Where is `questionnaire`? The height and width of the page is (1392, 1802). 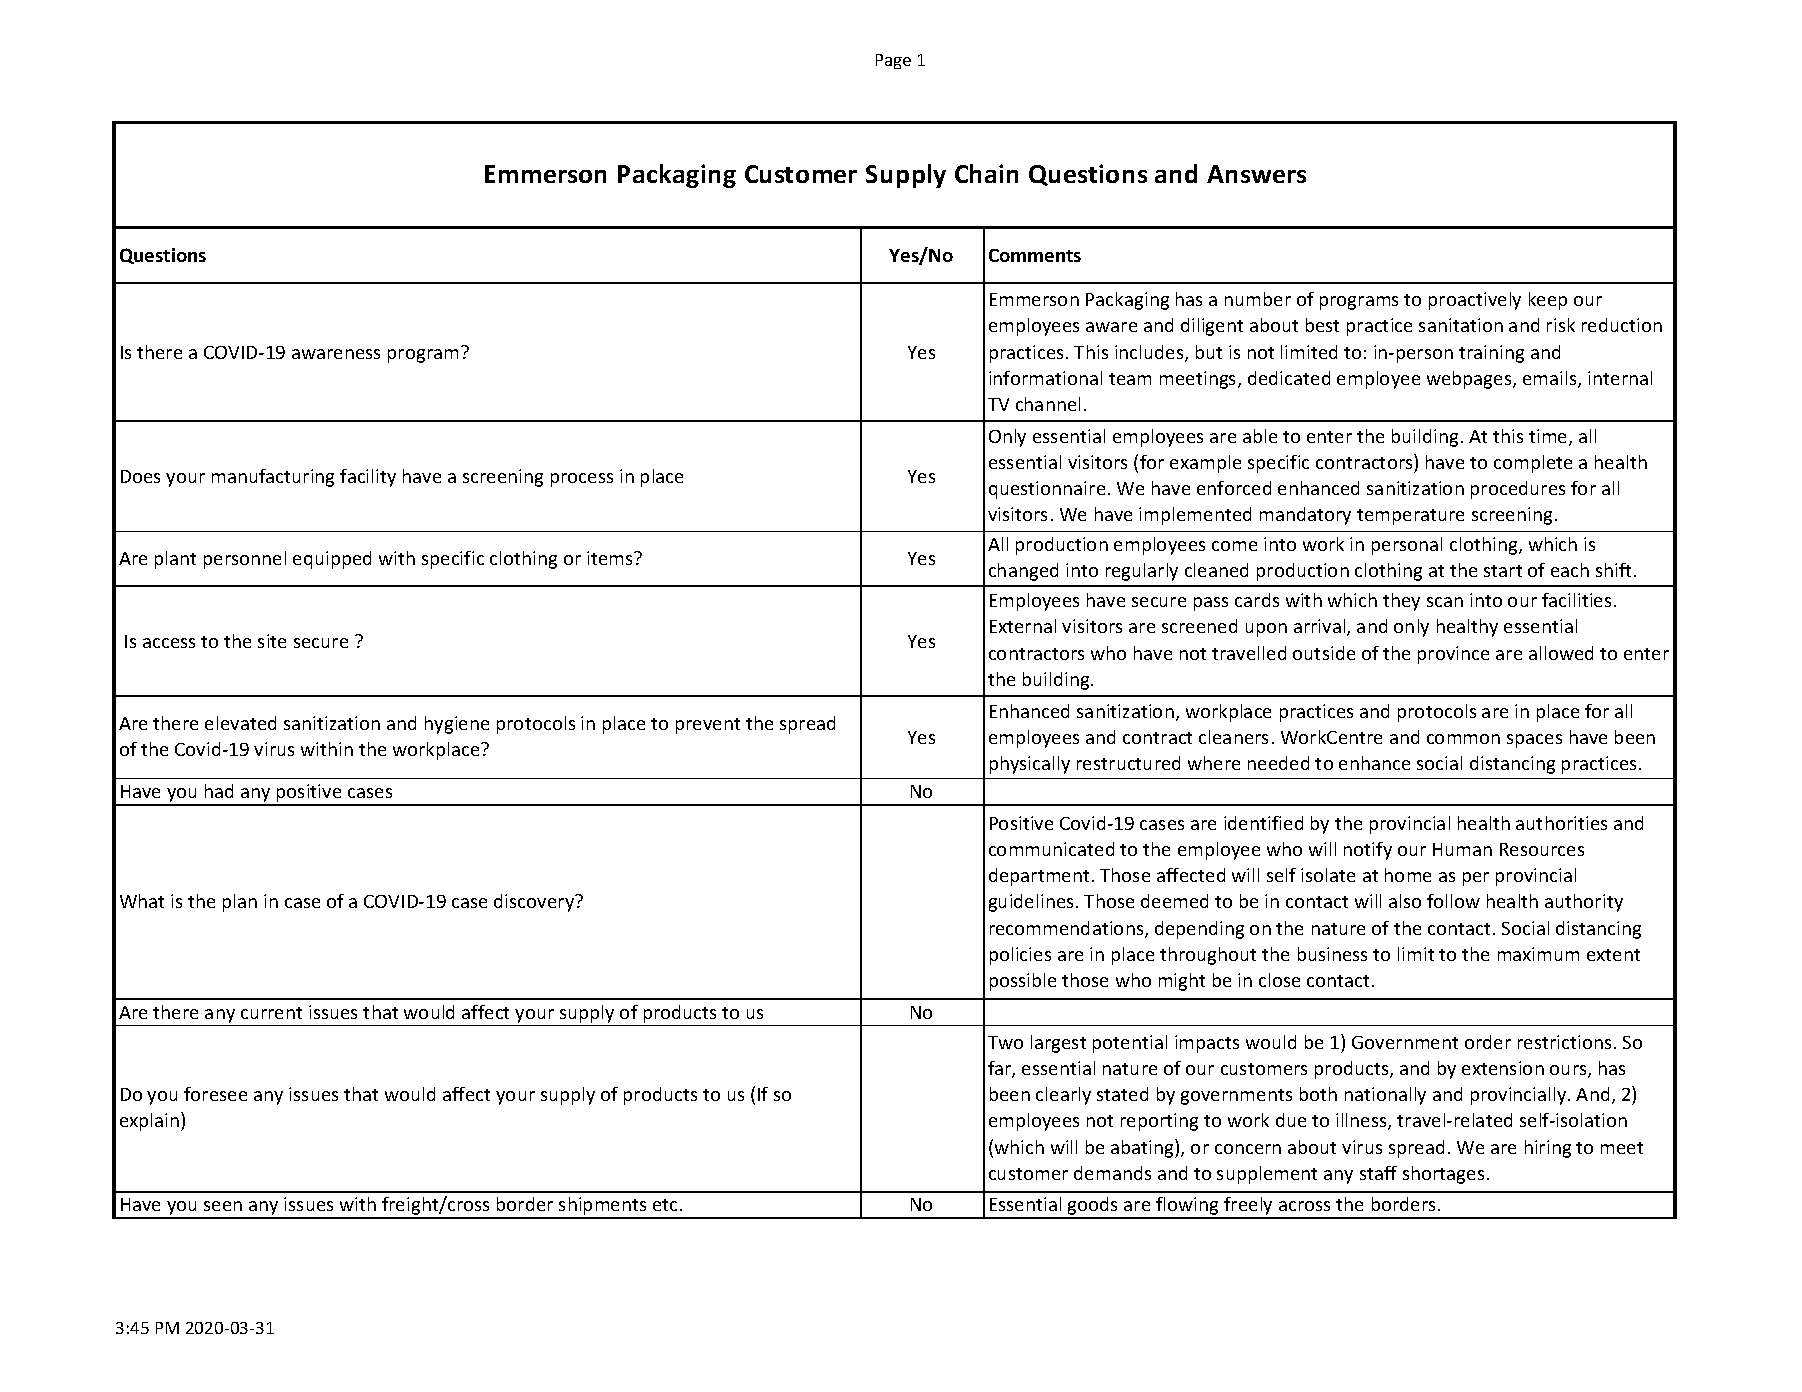 questionnaire is located at coordinates (1047, 490).
